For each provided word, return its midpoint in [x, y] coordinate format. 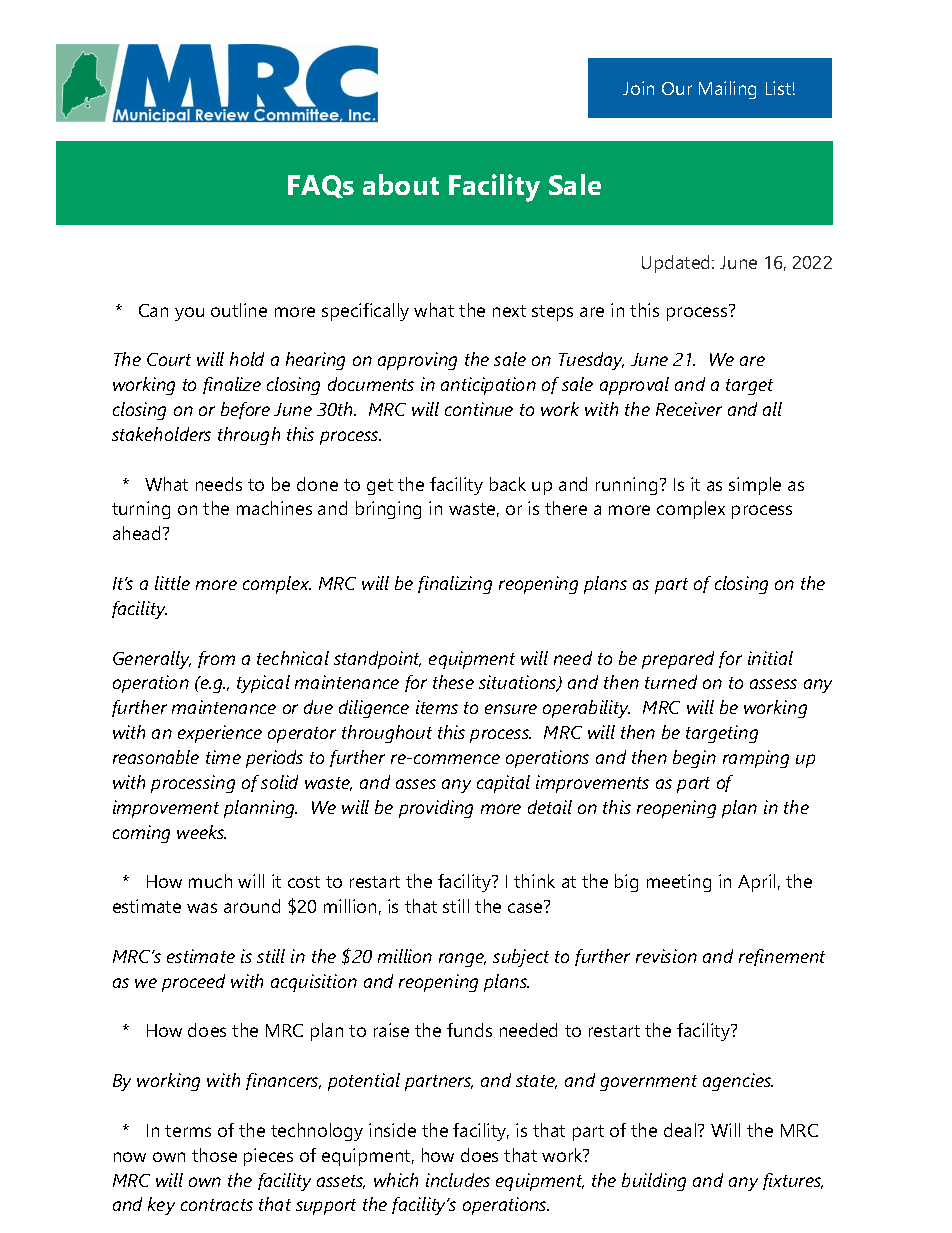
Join [638, 88]
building [654, 1182]
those [214, 1155]
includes [458, 1180]
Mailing [727, 90]
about [401, 184]
